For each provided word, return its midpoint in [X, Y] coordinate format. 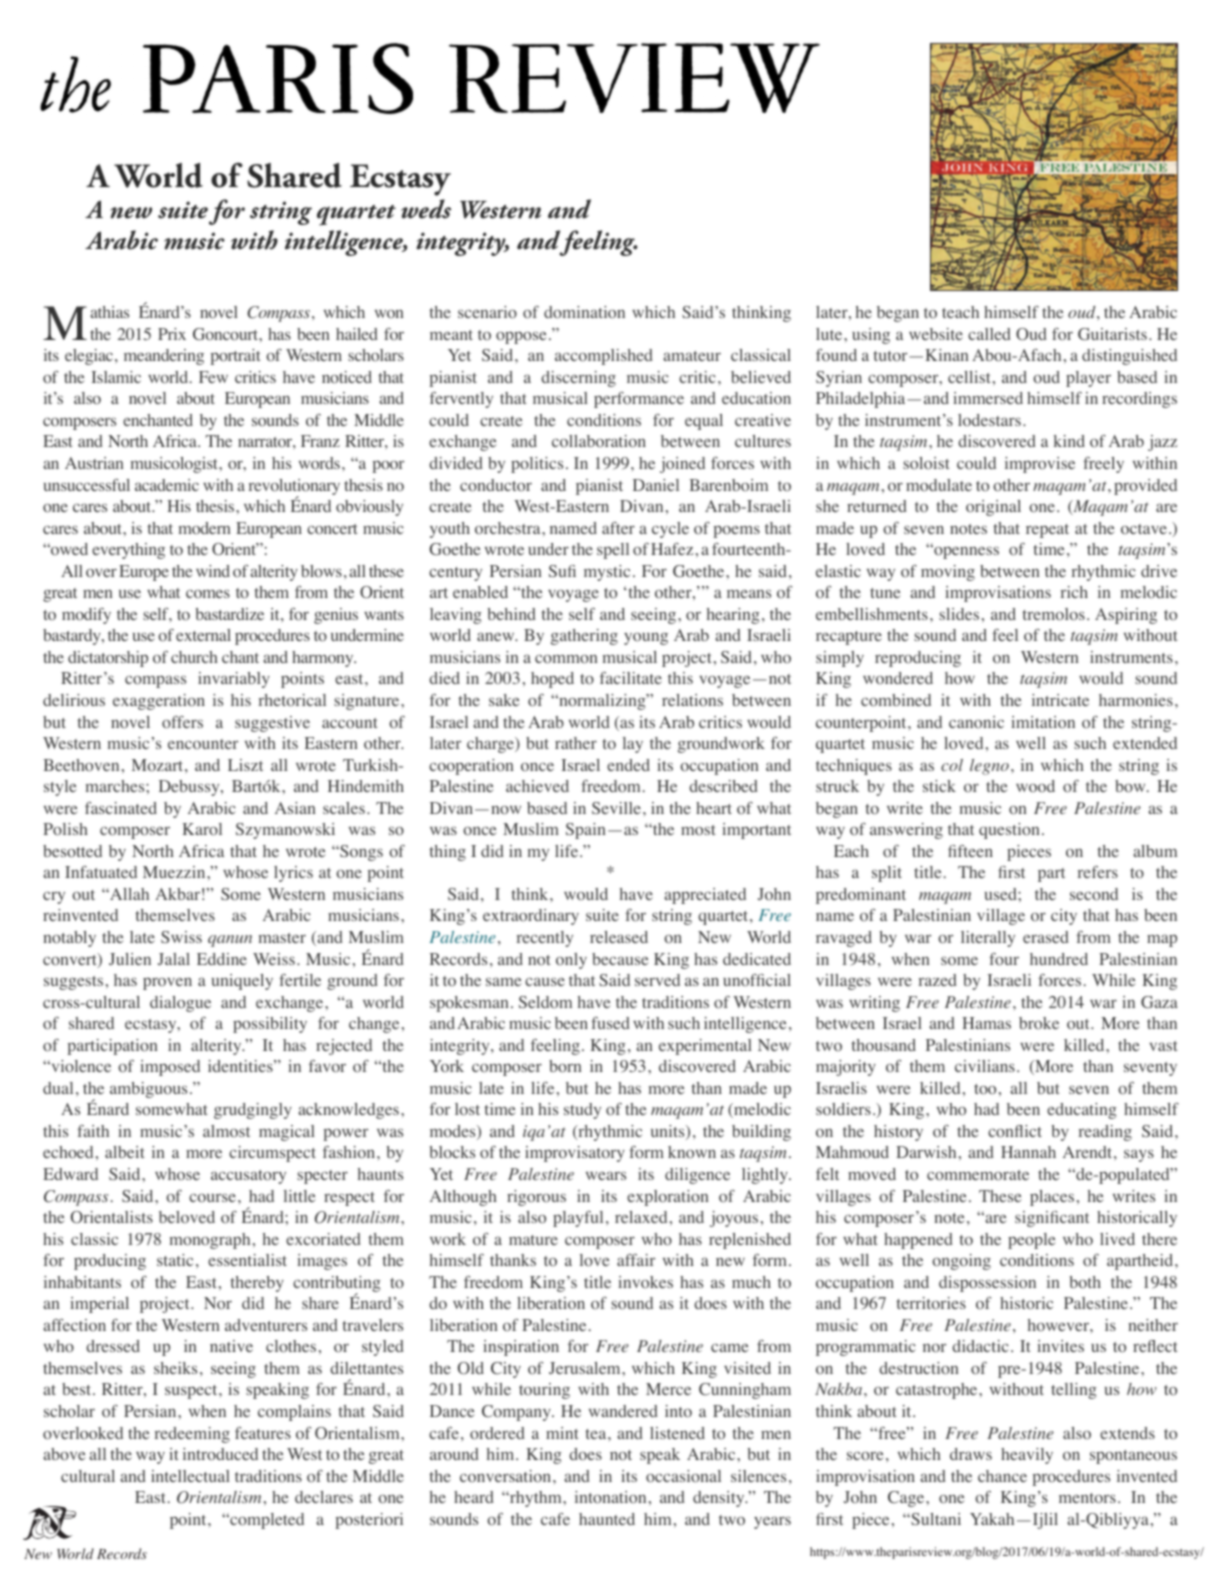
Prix [172, 334]
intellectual [190, 1476]
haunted [607, 1519]
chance [1002, 1476]
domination [584, 312]
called [989, 334]
